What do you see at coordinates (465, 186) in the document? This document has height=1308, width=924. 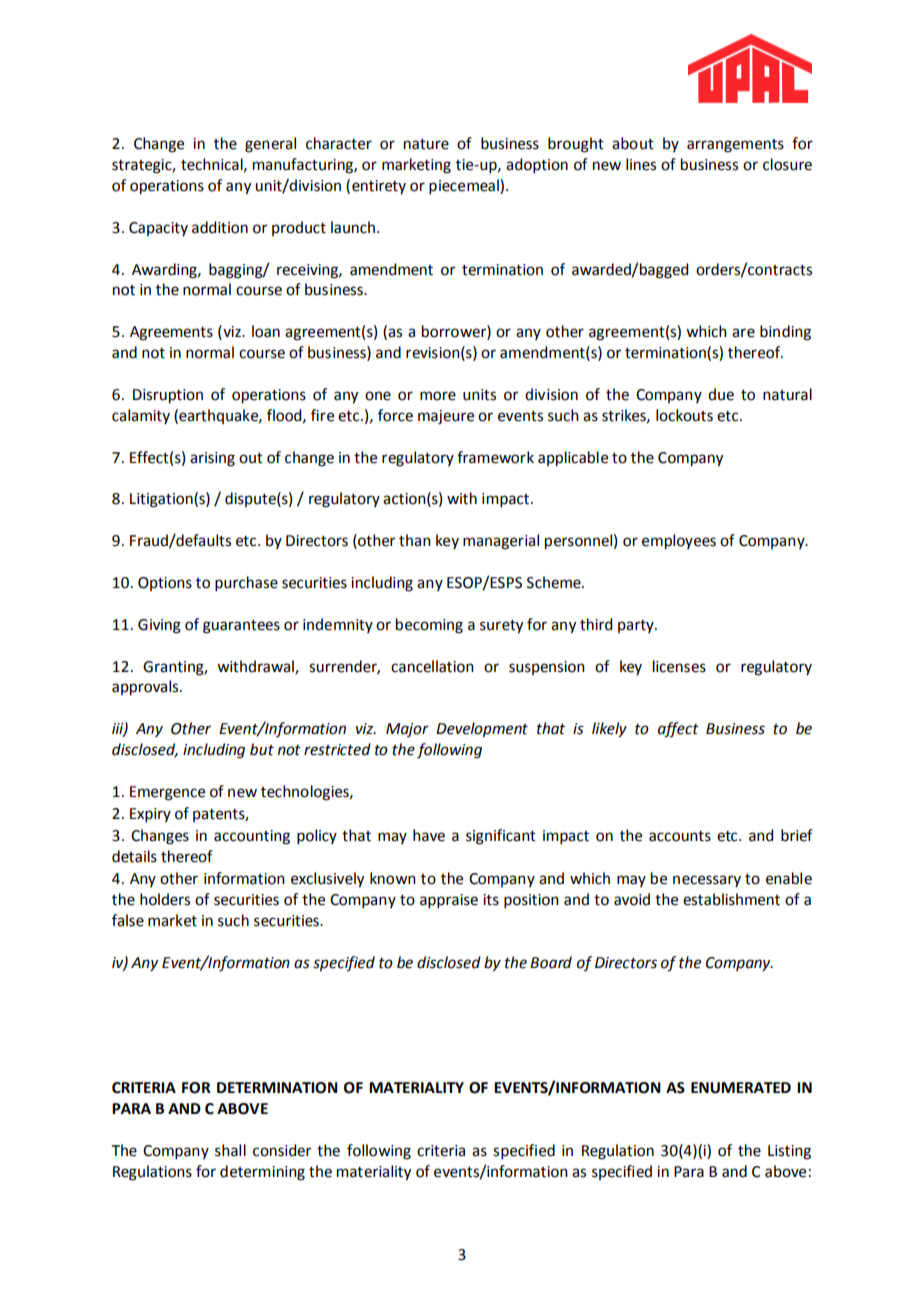 I see `piecemeal` at bounding box center [465, 186].
